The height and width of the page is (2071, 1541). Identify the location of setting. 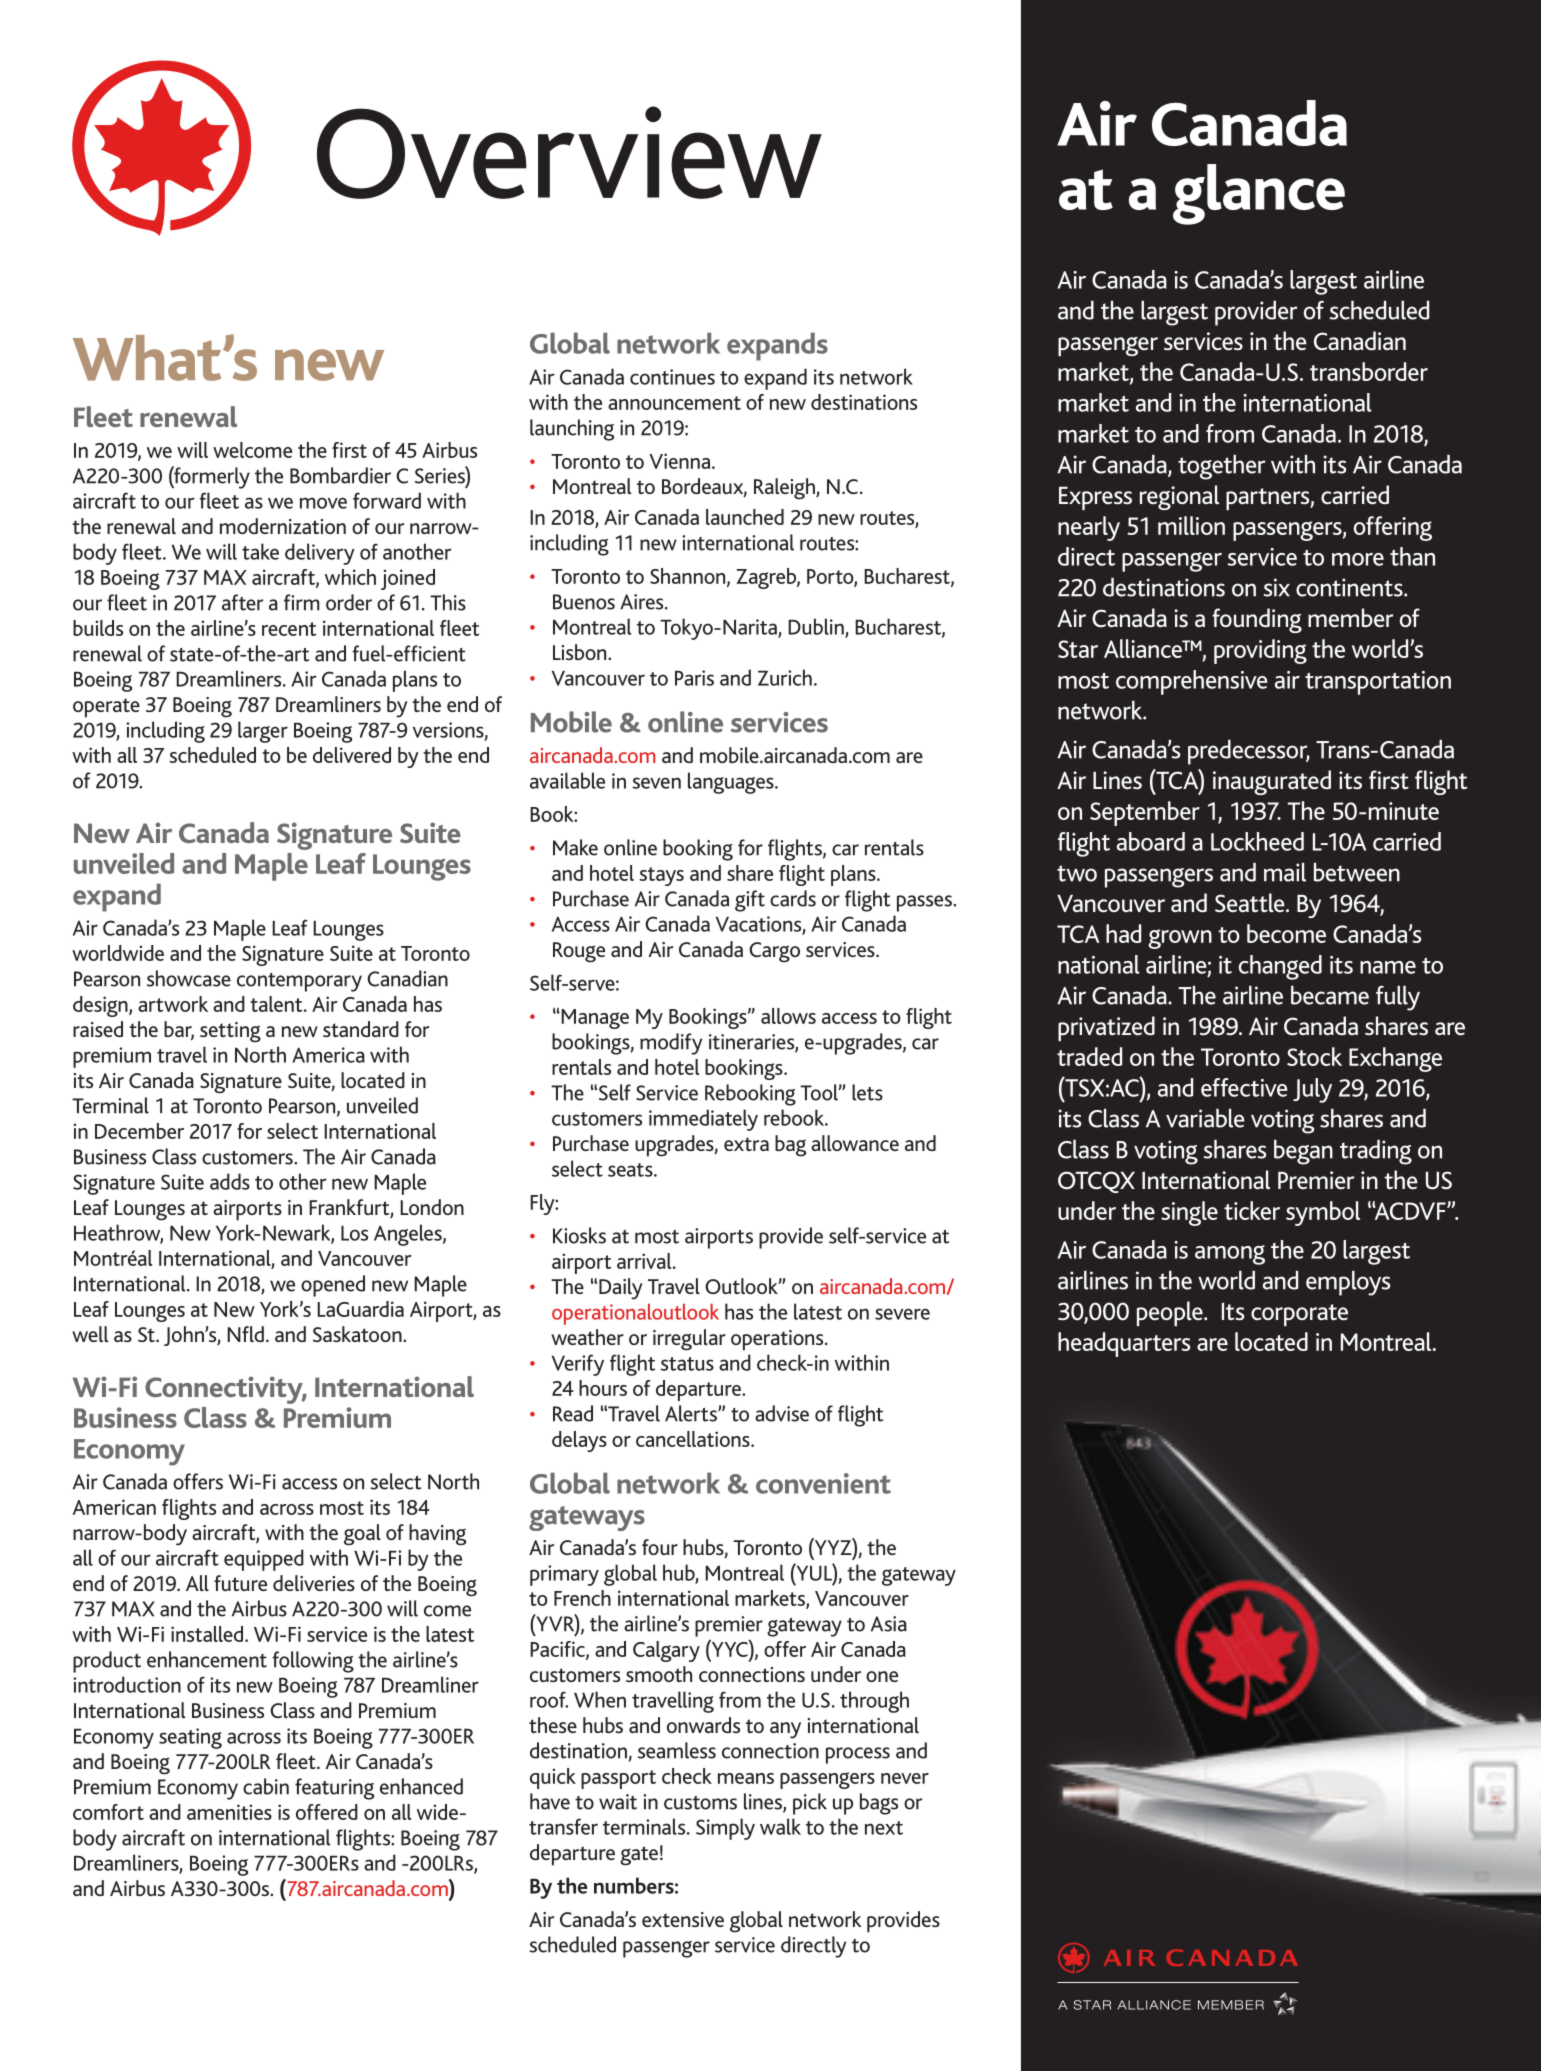
(230, 1032).
